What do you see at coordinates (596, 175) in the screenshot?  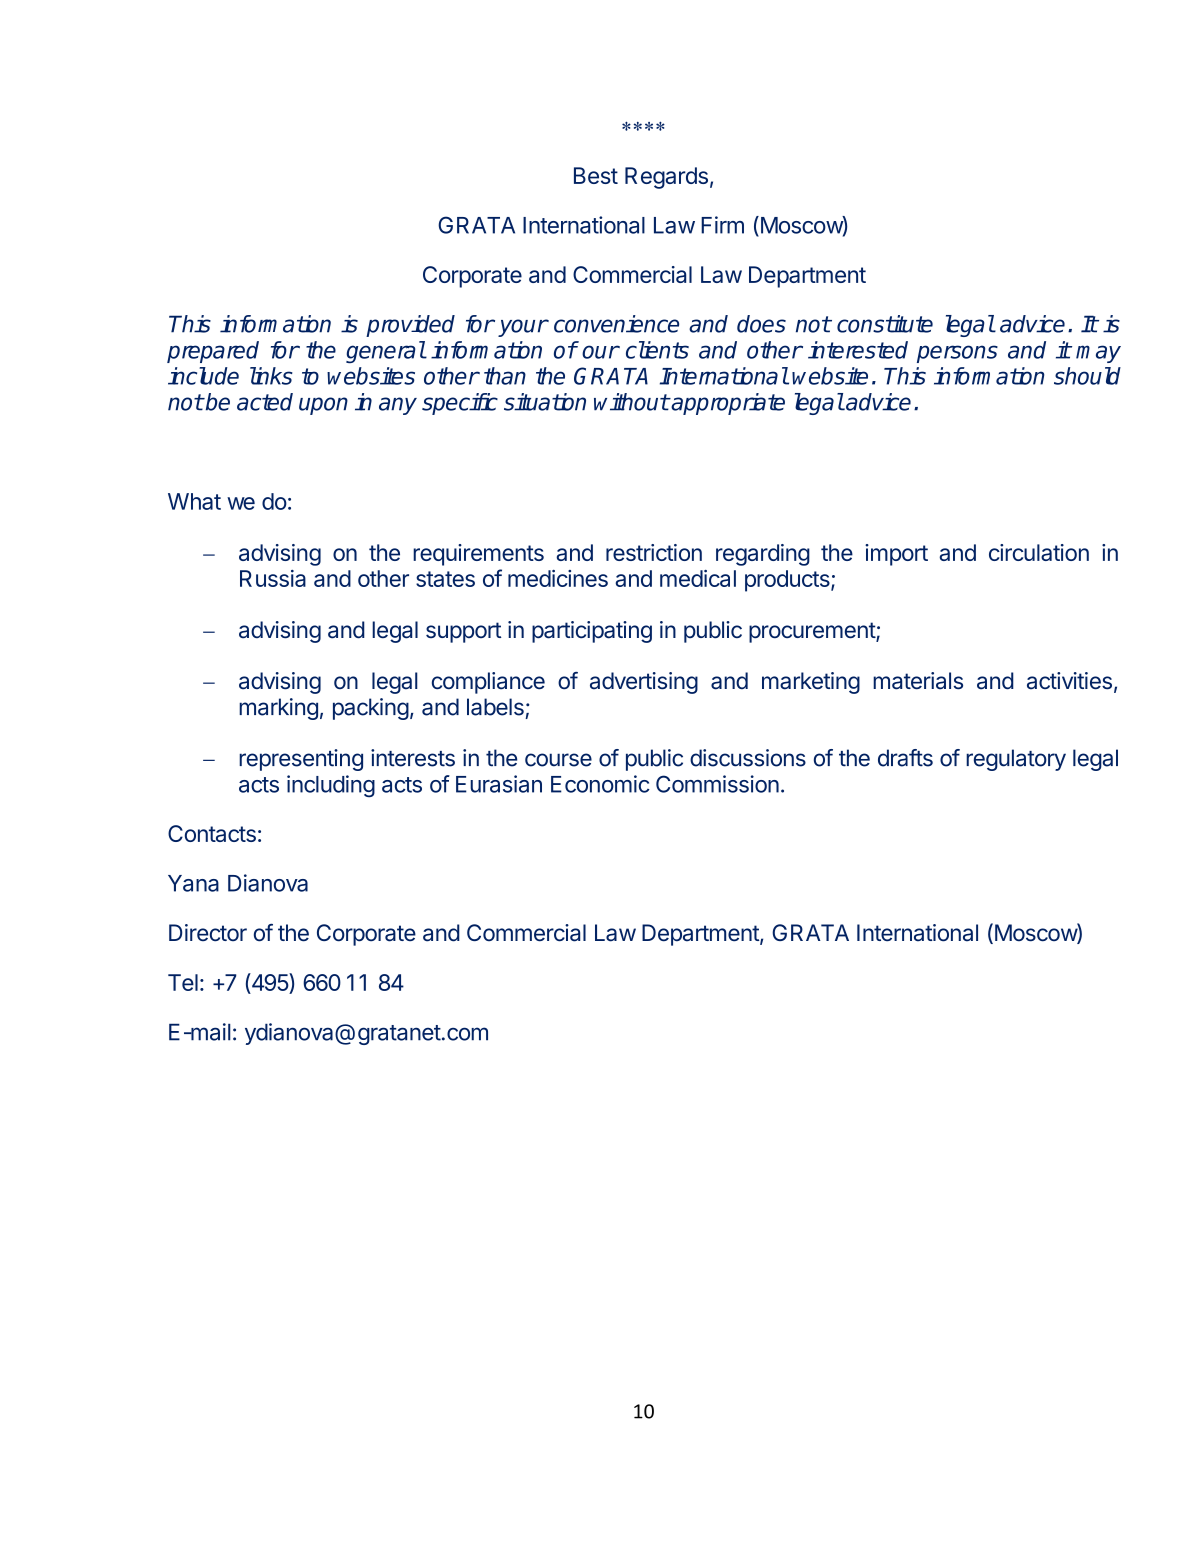 I see `Best` at bounding box center [596, 175].
